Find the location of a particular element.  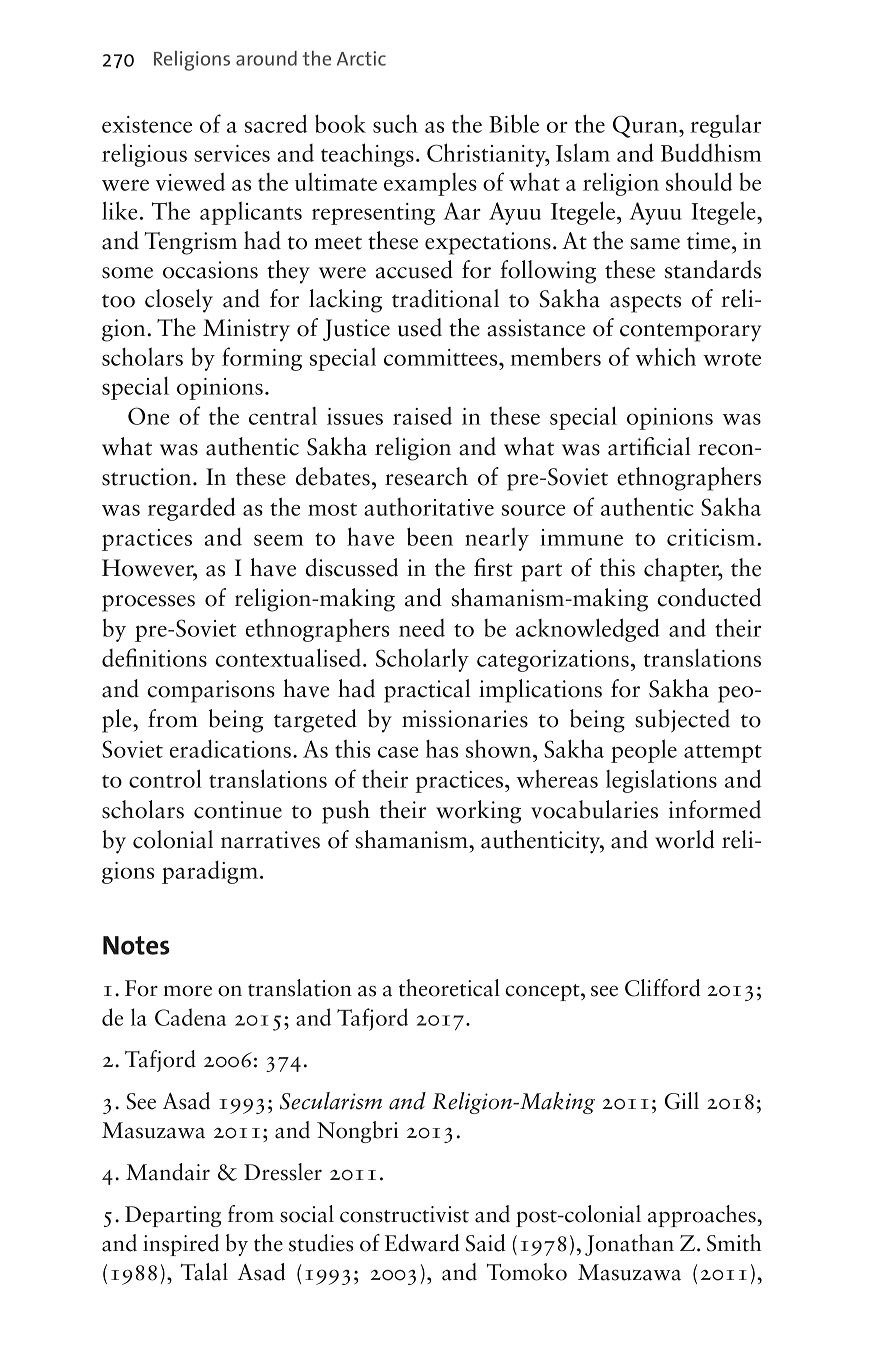

such is located at coordinates (395, 123).
